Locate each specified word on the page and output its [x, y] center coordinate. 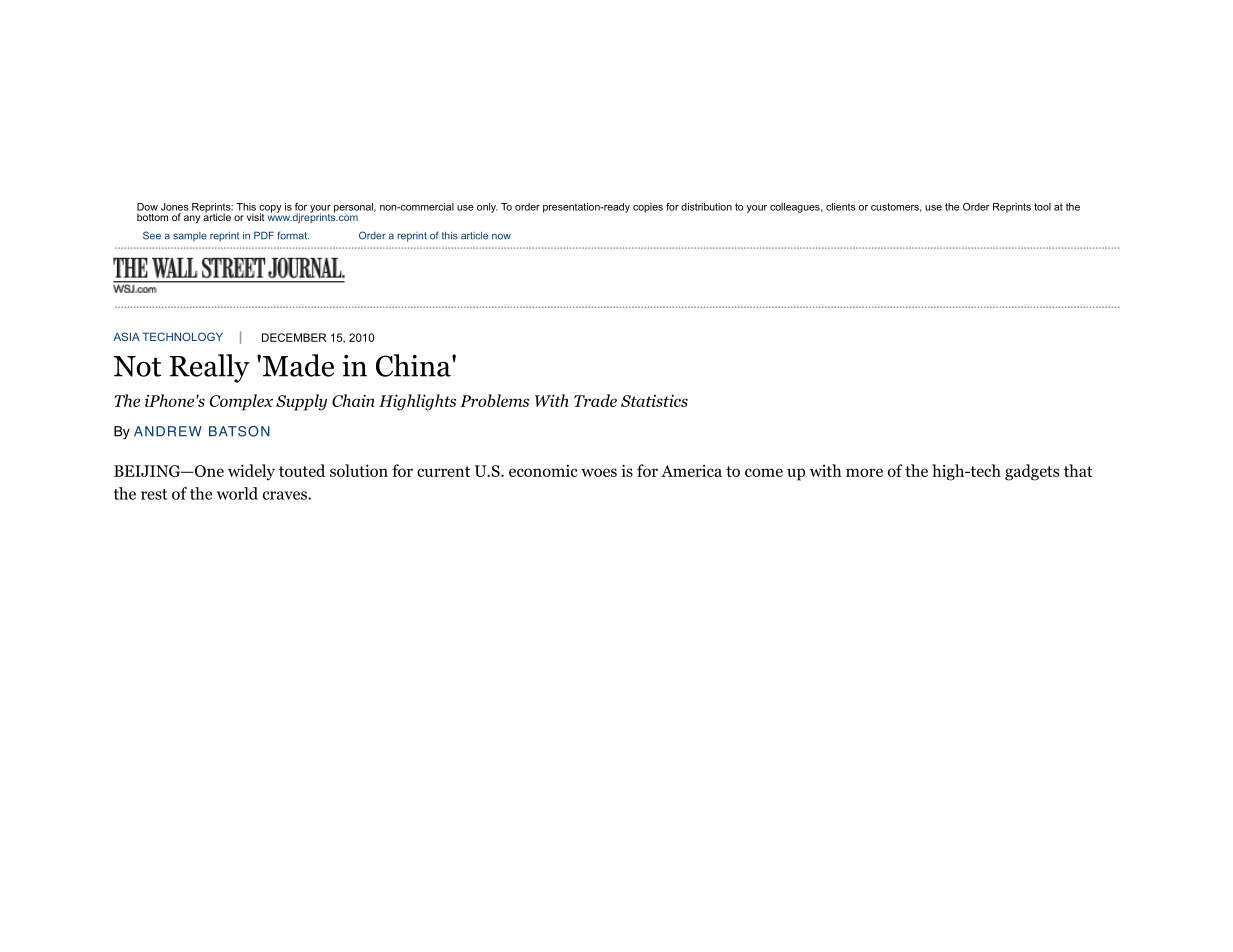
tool [1042, 207]
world [237, 493]
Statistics [654, 400]
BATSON [239, 431]
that [1078, 470]
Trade [595, 400]
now [501, 236]
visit [256, 217]
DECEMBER [294, 337]
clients [841, 207]
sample [190, 236]
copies [648, 208]
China [414, 365]
